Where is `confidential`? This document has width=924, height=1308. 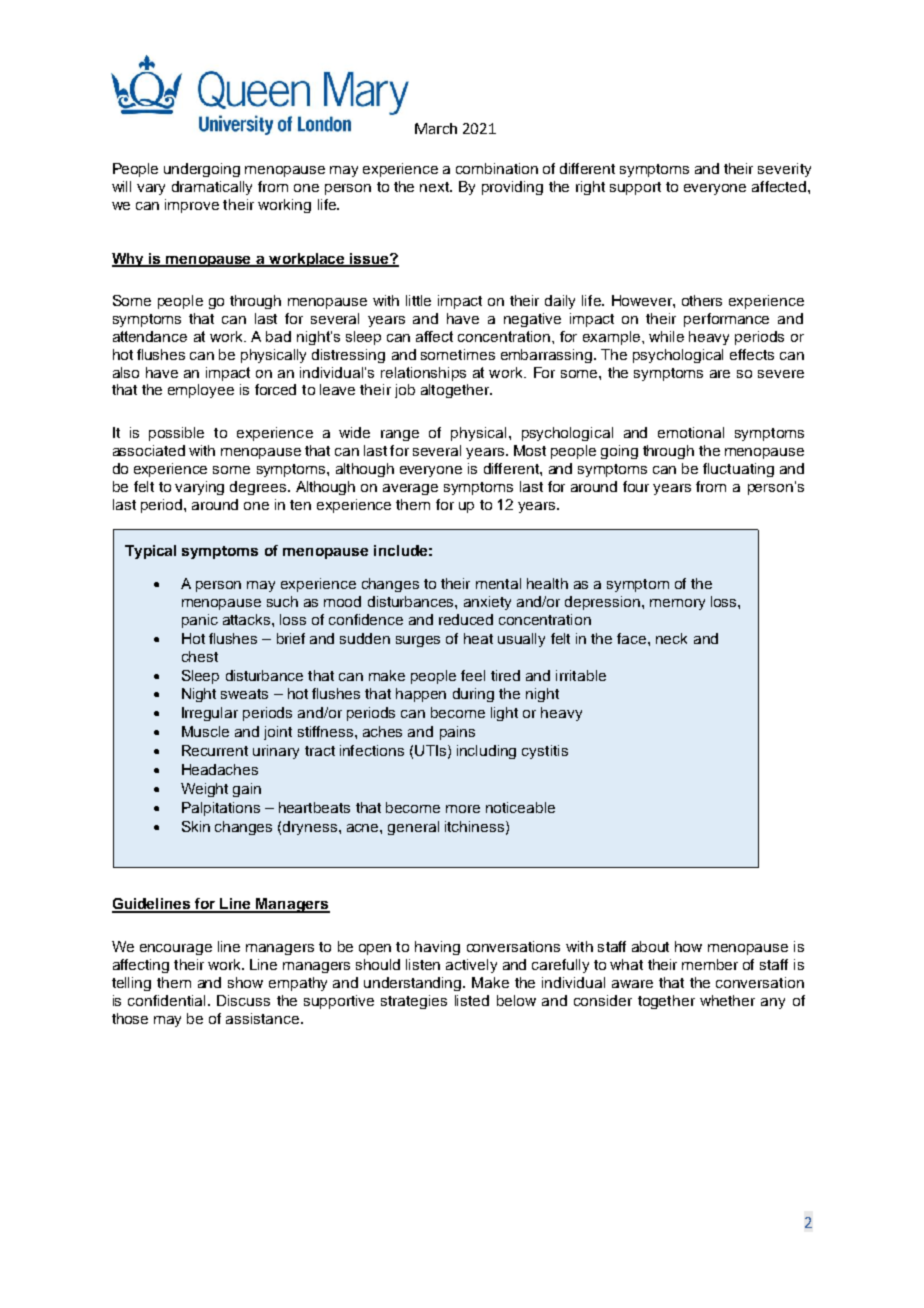
confidential is located at coordinates (166, 1000).
